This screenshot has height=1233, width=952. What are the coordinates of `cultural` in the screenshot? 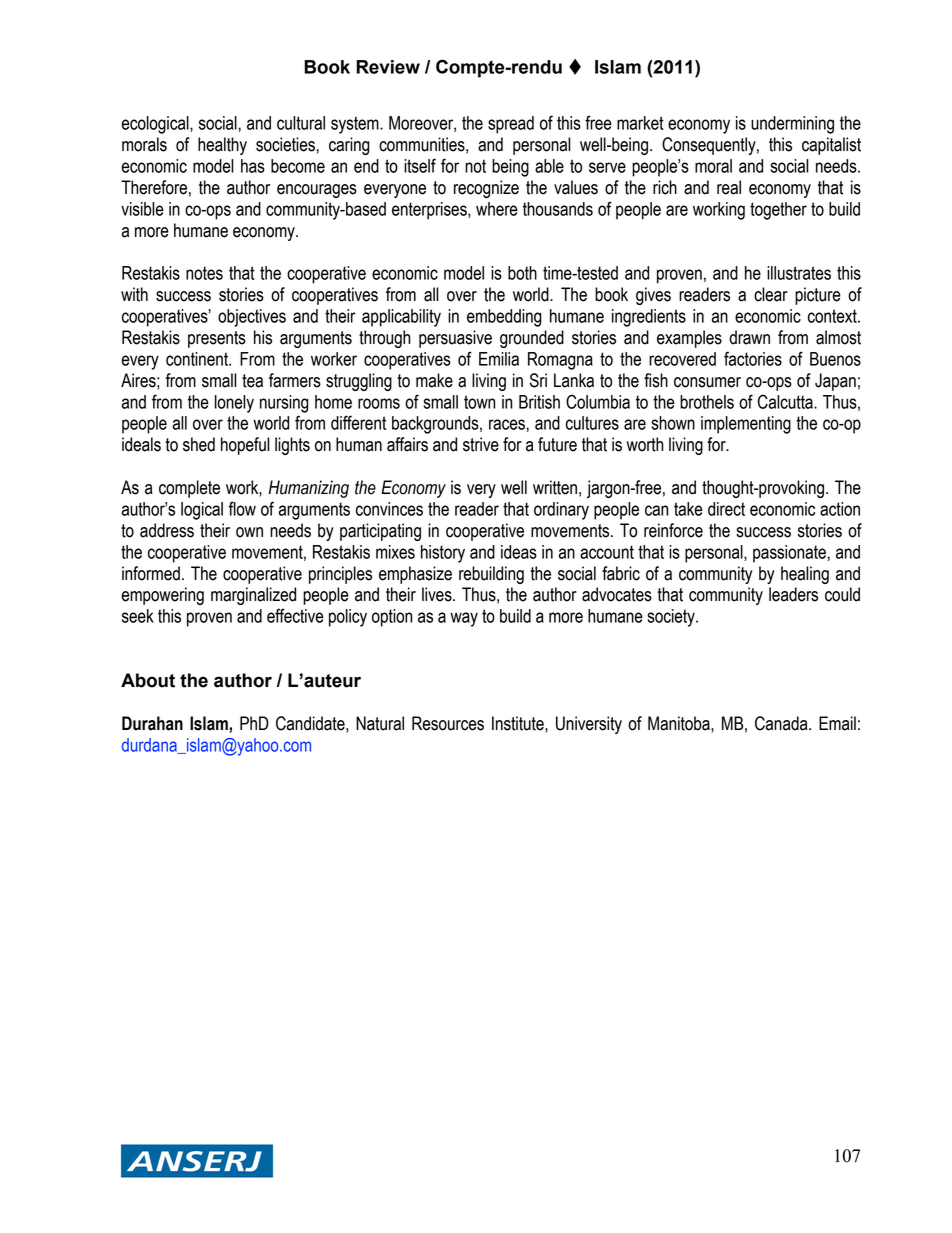 It's located at (301, 123).
